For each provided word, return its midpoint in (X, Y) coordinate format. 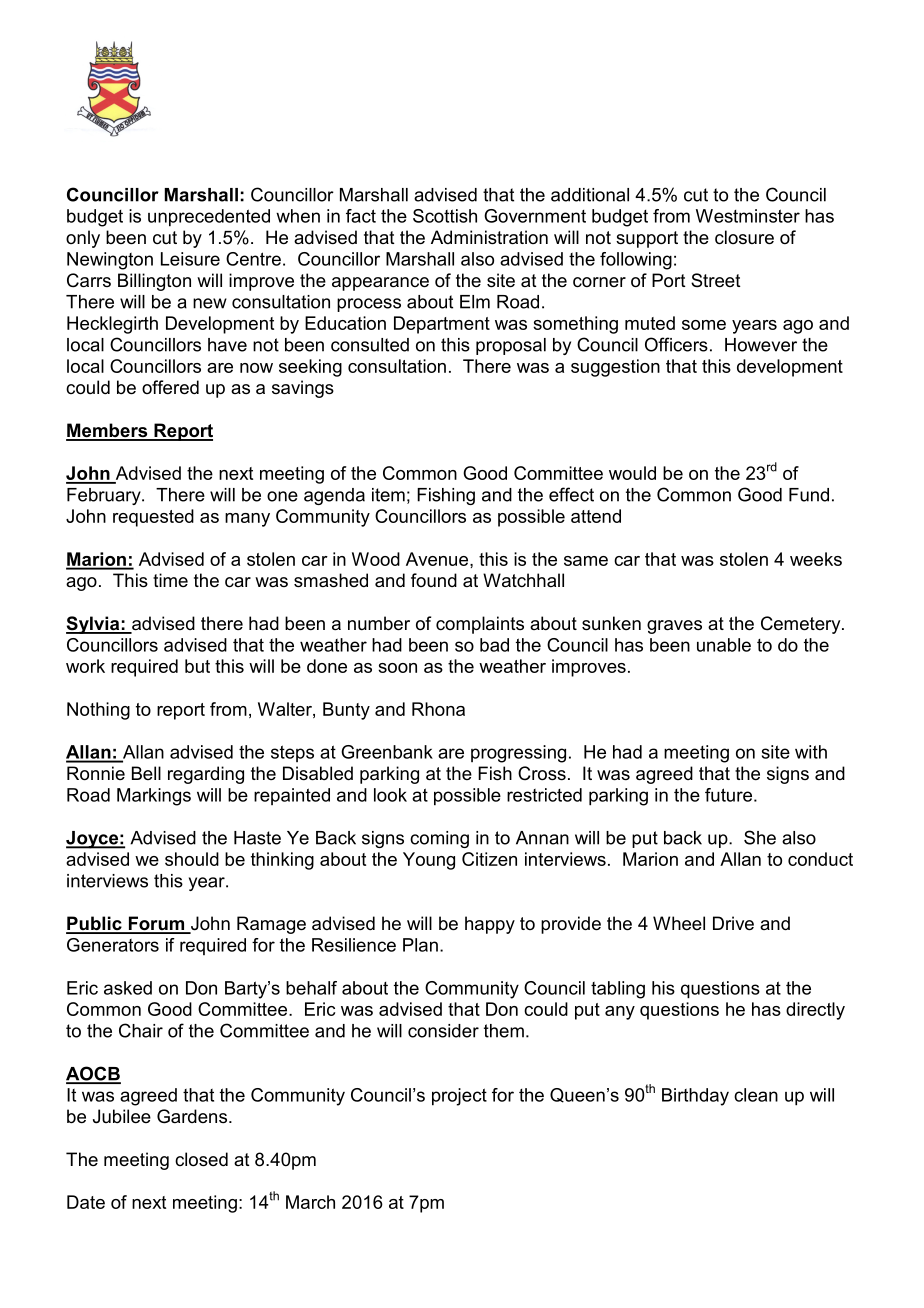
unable (724, 645)
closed (201, 1159)
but (197, 666)
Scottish (445, 216)
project (459, 1097)
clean (756, 1095)
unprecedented (209, 218)
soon (397, 668)
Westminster (748, 216)
